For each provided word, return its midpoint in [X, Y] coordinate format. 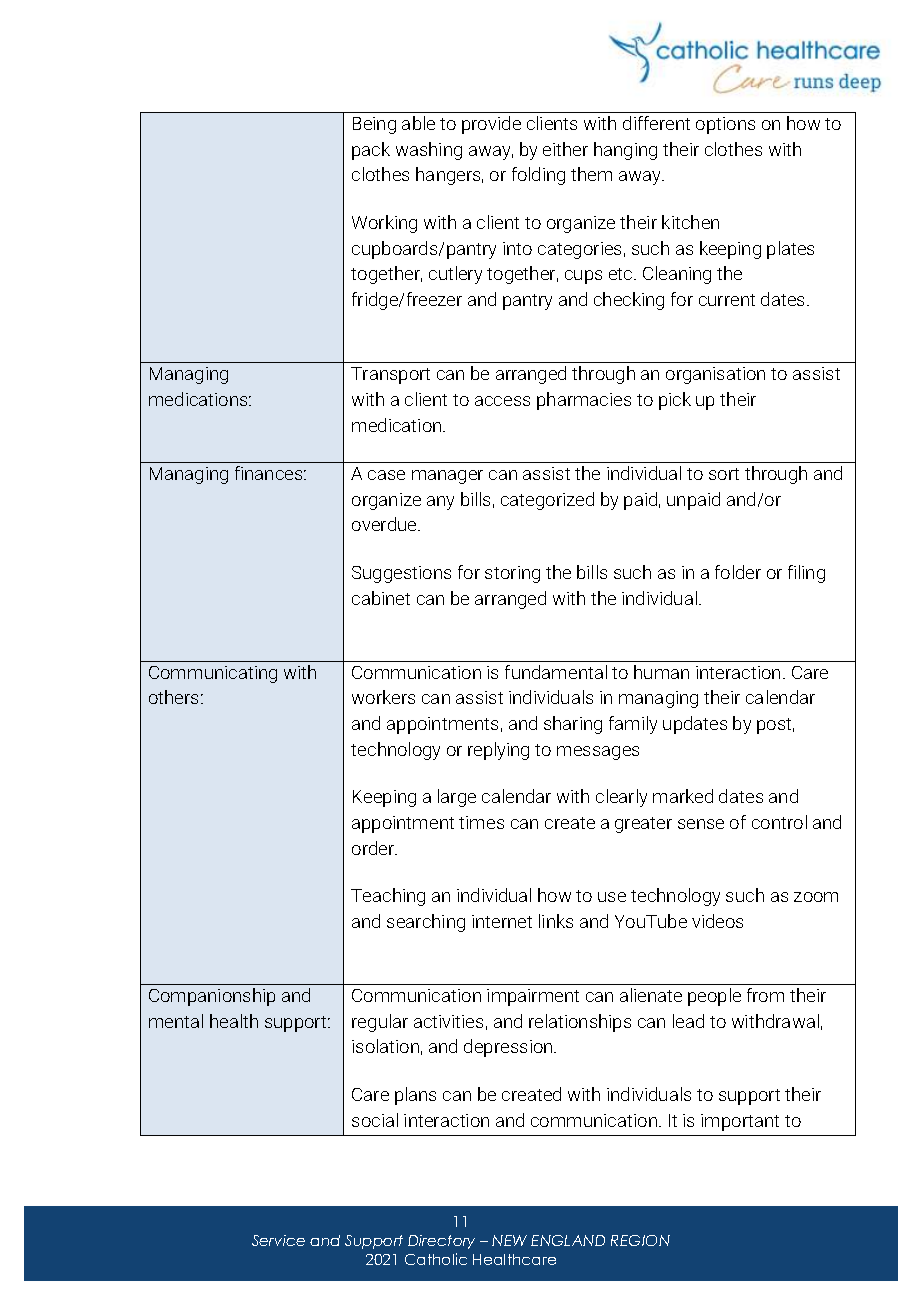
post [775, 726]
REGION [640, 1240]
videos [717, 921]
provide [491, 125]
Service [278, 1240]
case [386, 475]
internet [502, 921]
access [502, 401]
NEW [509, 1240]
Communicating [213, 674]
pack [371, 151]
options [725, 125]
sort [724, 474]
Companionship [212, 997]
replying [498, 751]
